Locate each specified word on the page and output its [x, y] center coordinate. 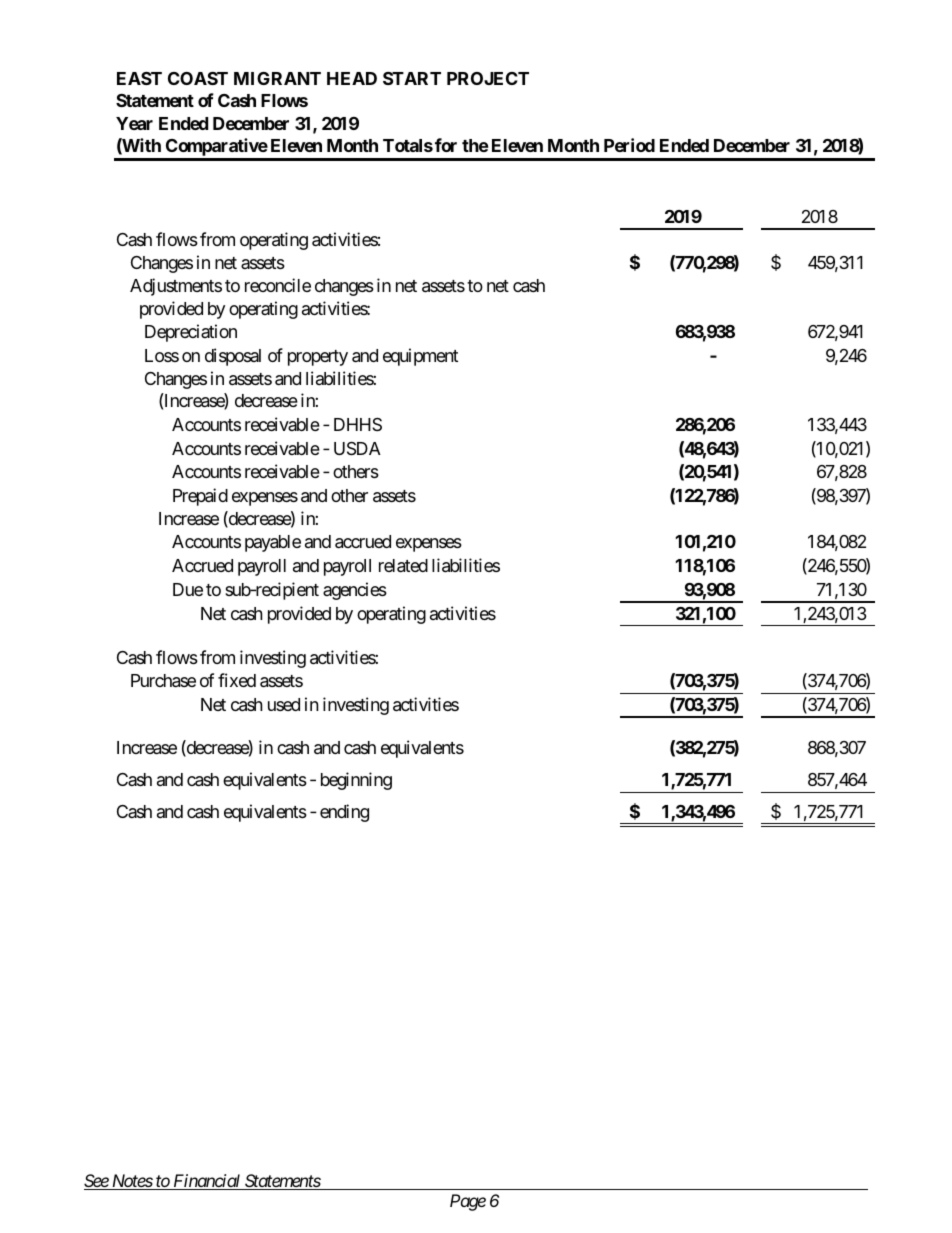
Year [134, 123]
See [97, 1182]
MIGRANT [277, 78]
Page [468, 1202]
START [412, 78]
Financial [207, 1182]
